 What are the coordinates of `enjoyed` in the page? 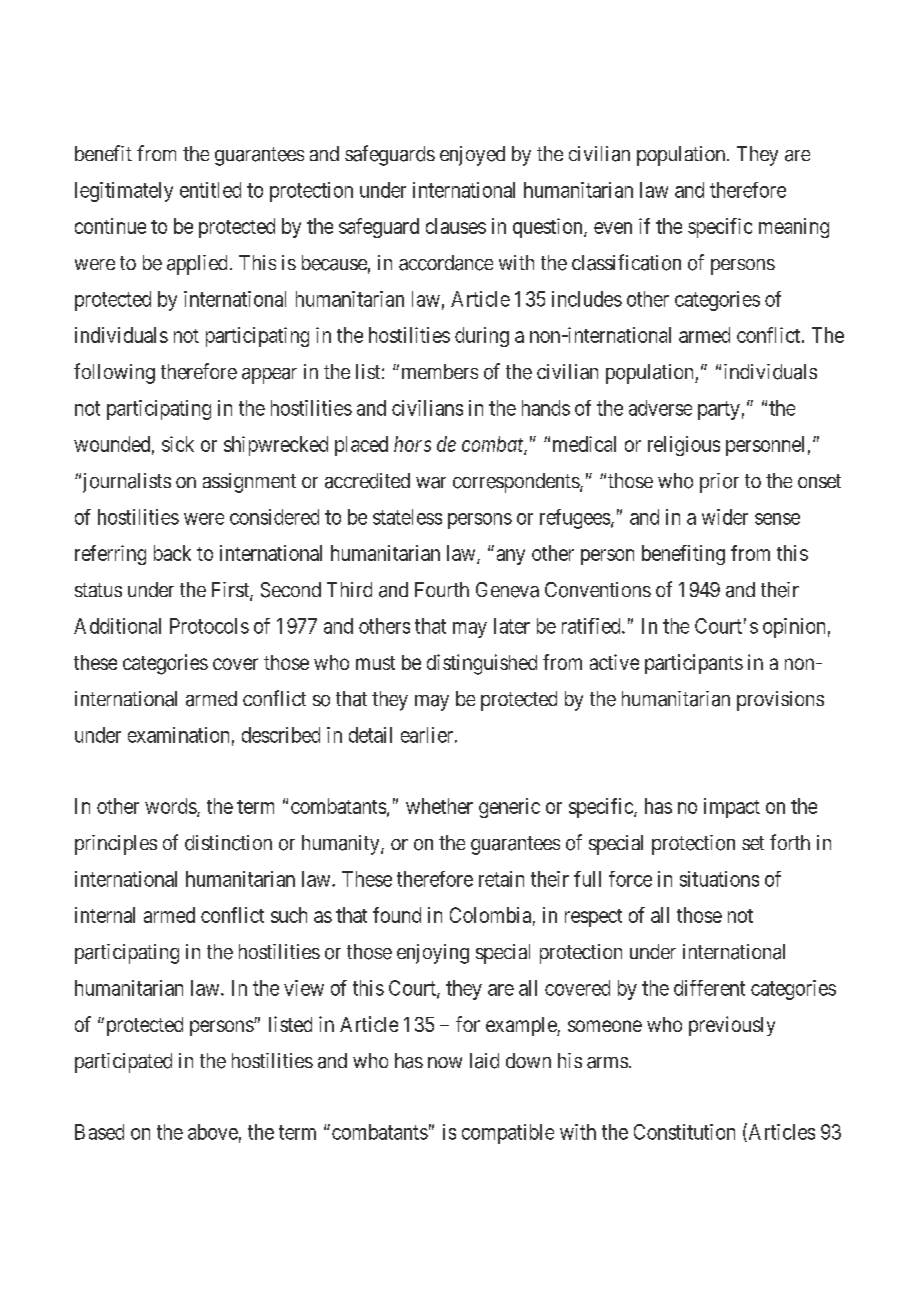 It's located at (472, 156).
